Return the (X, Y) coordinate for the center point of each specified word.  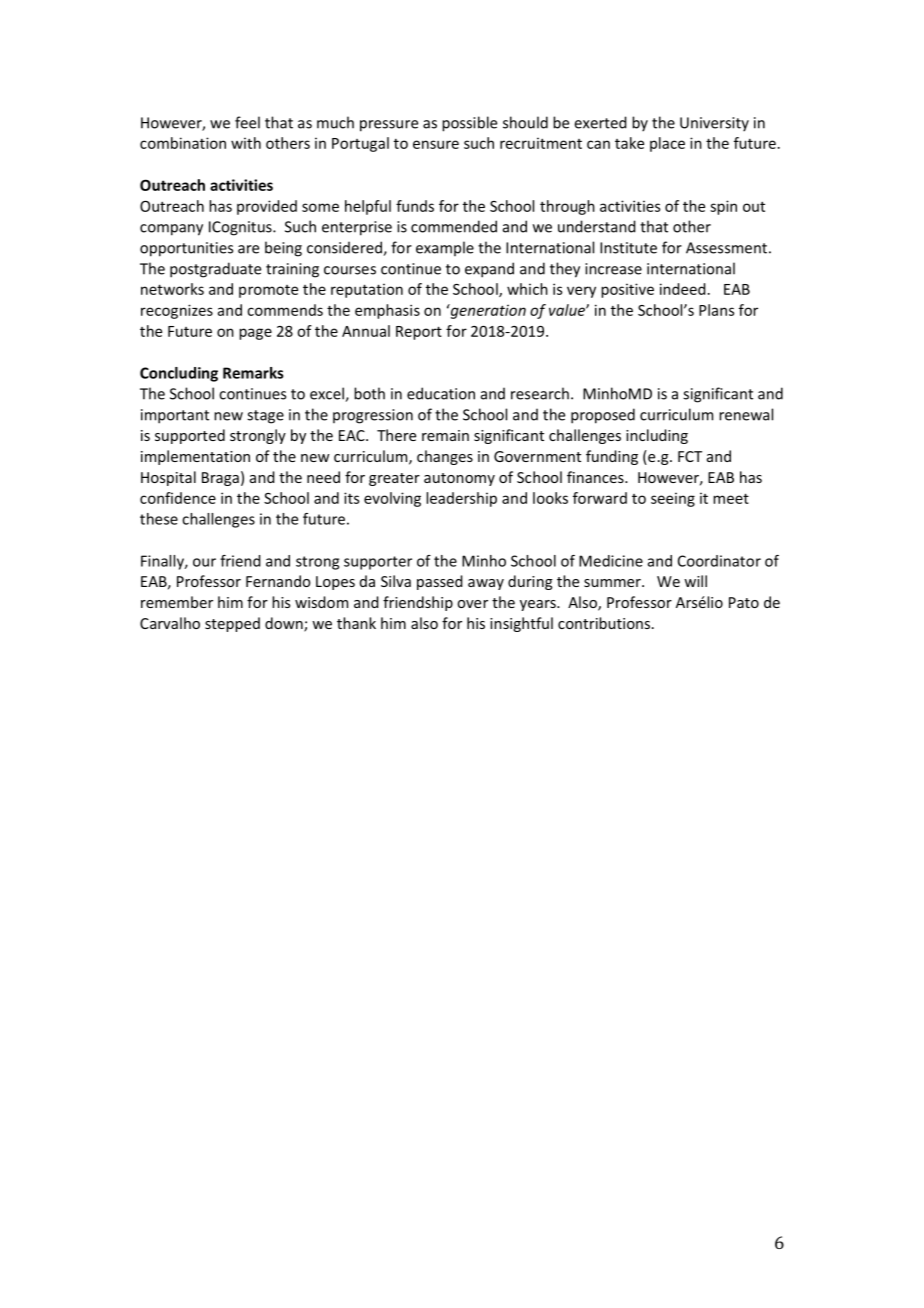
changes (445, 457)
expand (489, 270)
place (667, 144)
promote (268, 291)
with (246, 143)
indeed (683, 289)
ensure (436, 144)
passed (440, 582)
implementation (195, 457)
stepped (232, 624)
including (657, 436)
